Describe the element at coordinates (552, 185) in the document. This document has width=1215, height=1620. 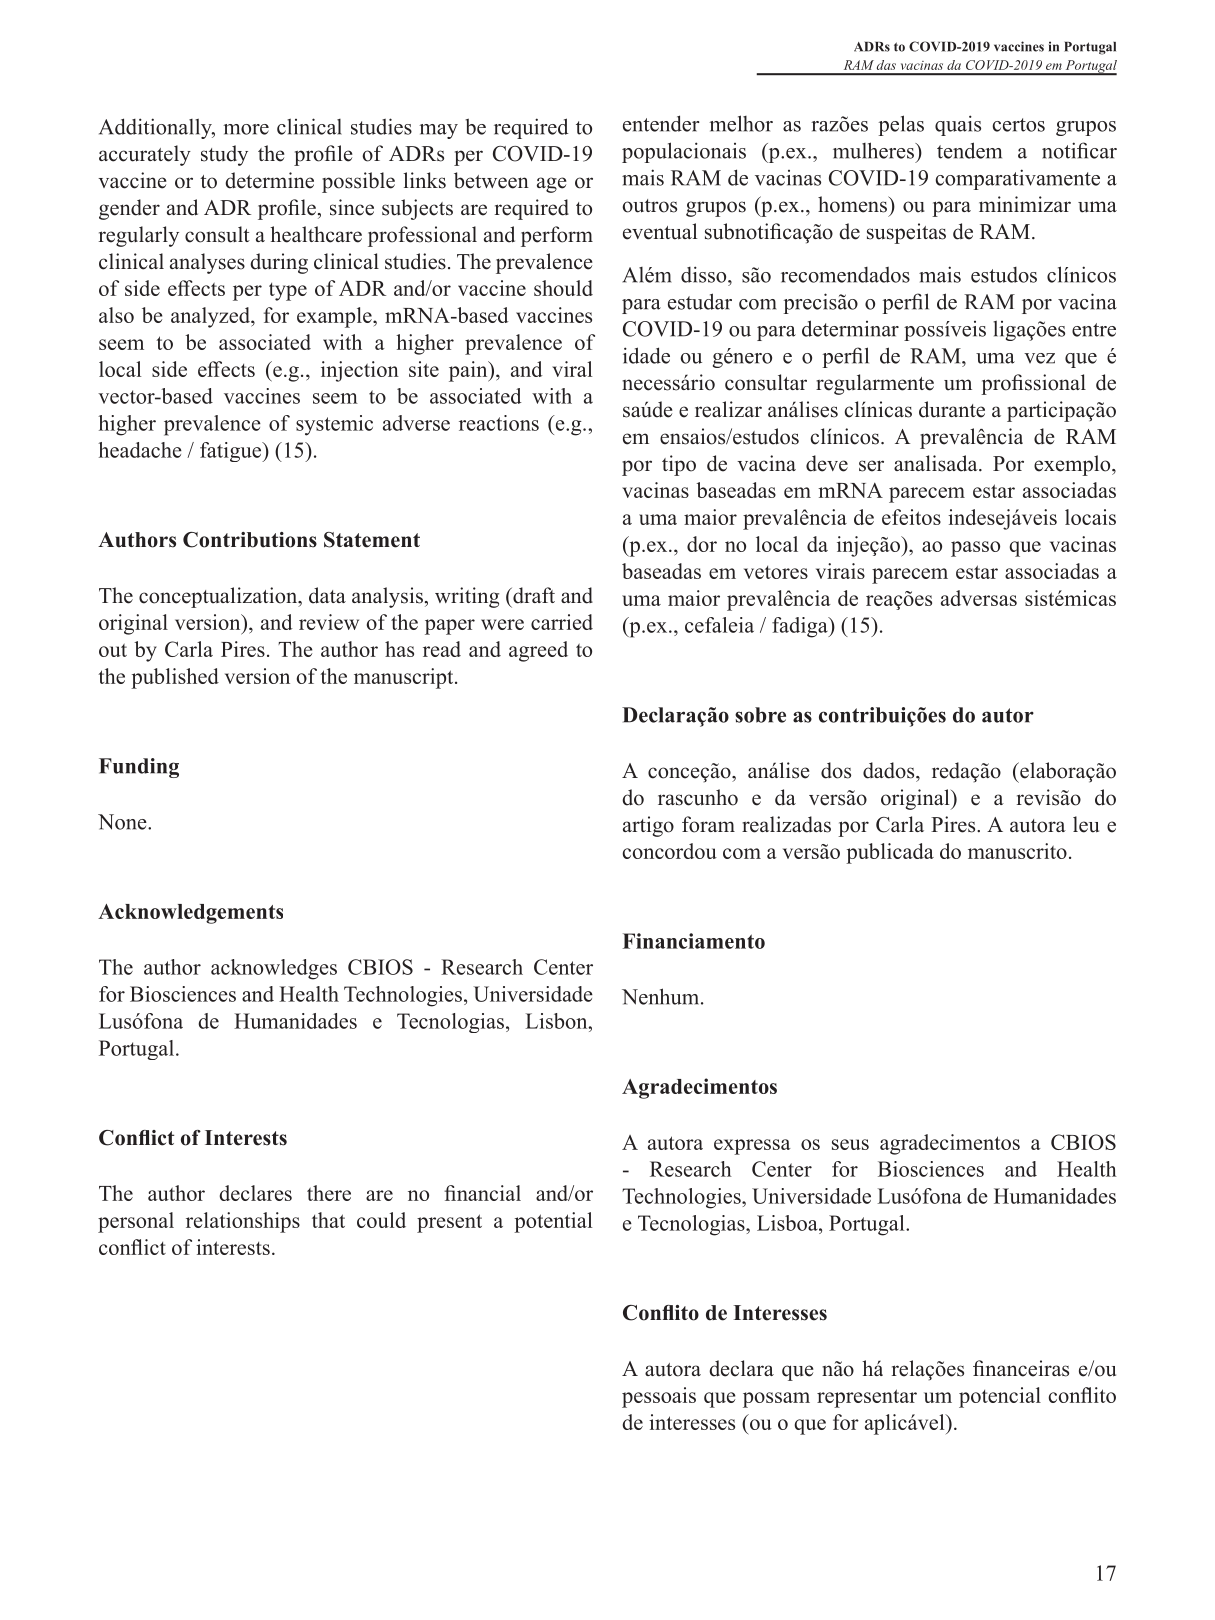
I see `age` at that location.
